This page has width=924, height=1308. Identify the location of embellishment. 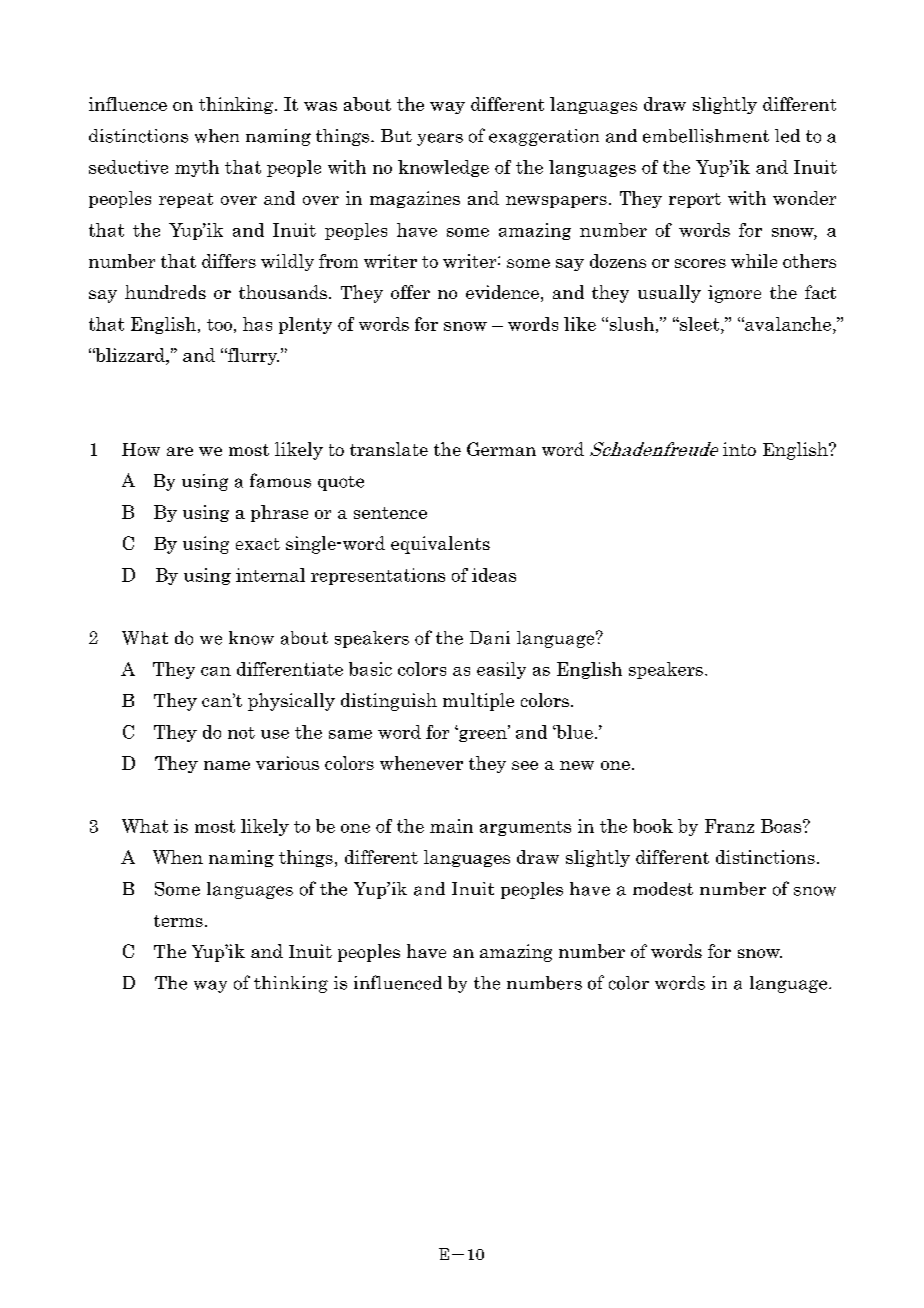
(706, 136).
